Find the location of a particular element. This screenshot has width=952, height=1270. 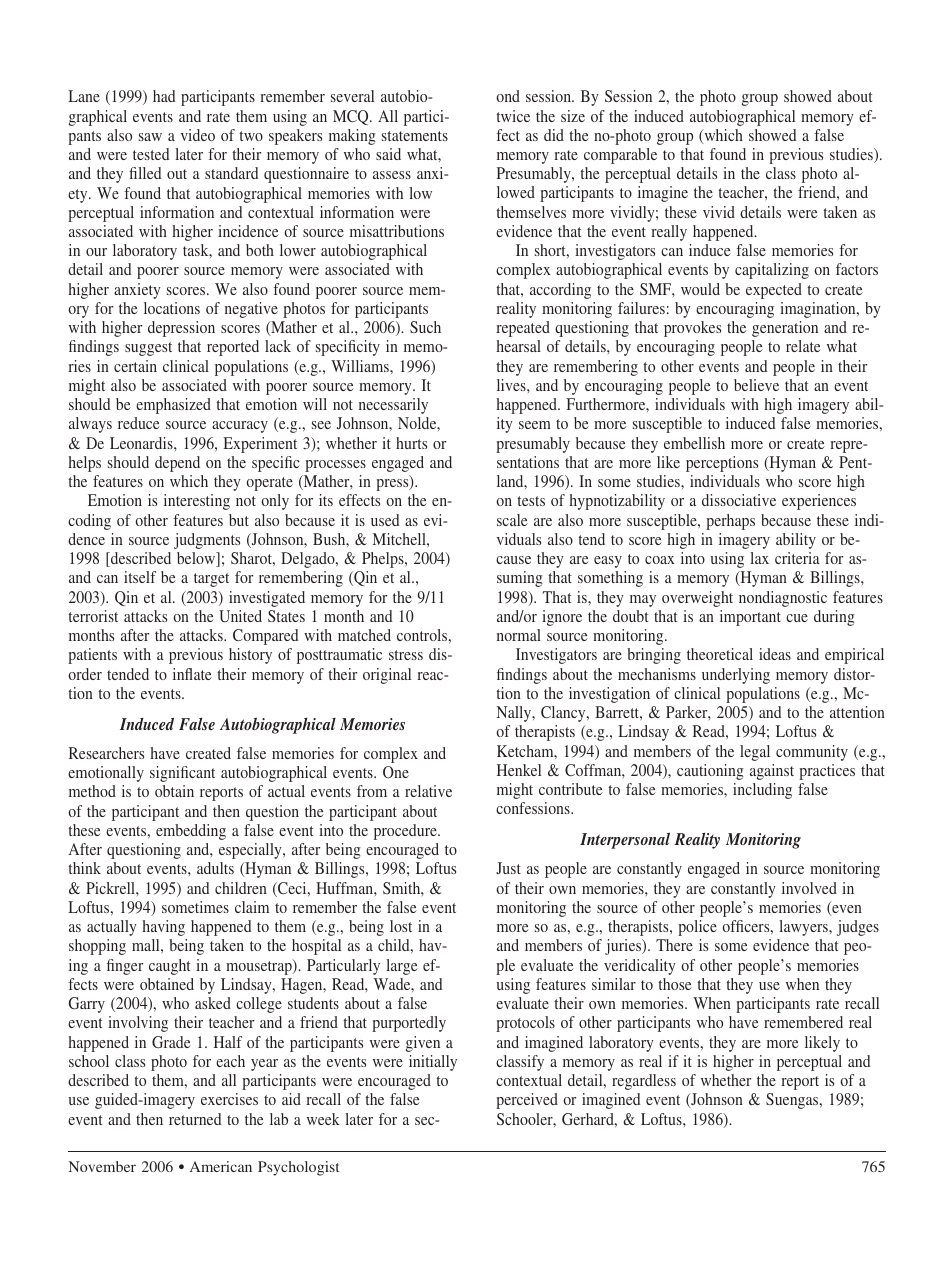

comparable is located at coordinates (620, 156).
